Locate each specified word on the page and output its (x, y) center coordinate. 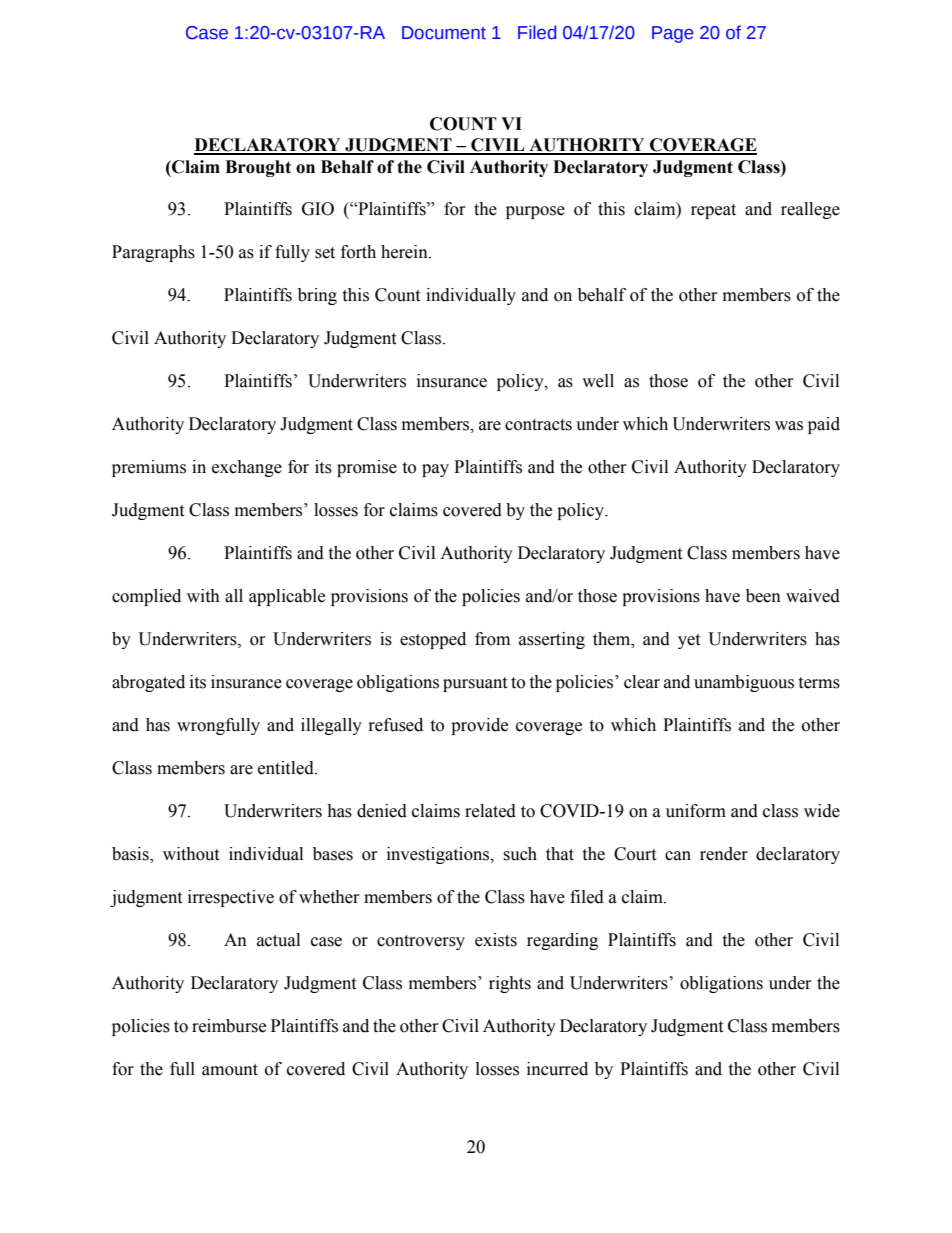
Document (444, 33)
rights (510, 984)
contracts (538, 425)
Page (672, 34)
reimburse (229, 1026)
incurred (557, 1069)
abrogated (148, 683)
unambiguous (744, 683)
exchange (247, 468)
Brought (258, 168)
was (789, 426)
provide (479, 726)
